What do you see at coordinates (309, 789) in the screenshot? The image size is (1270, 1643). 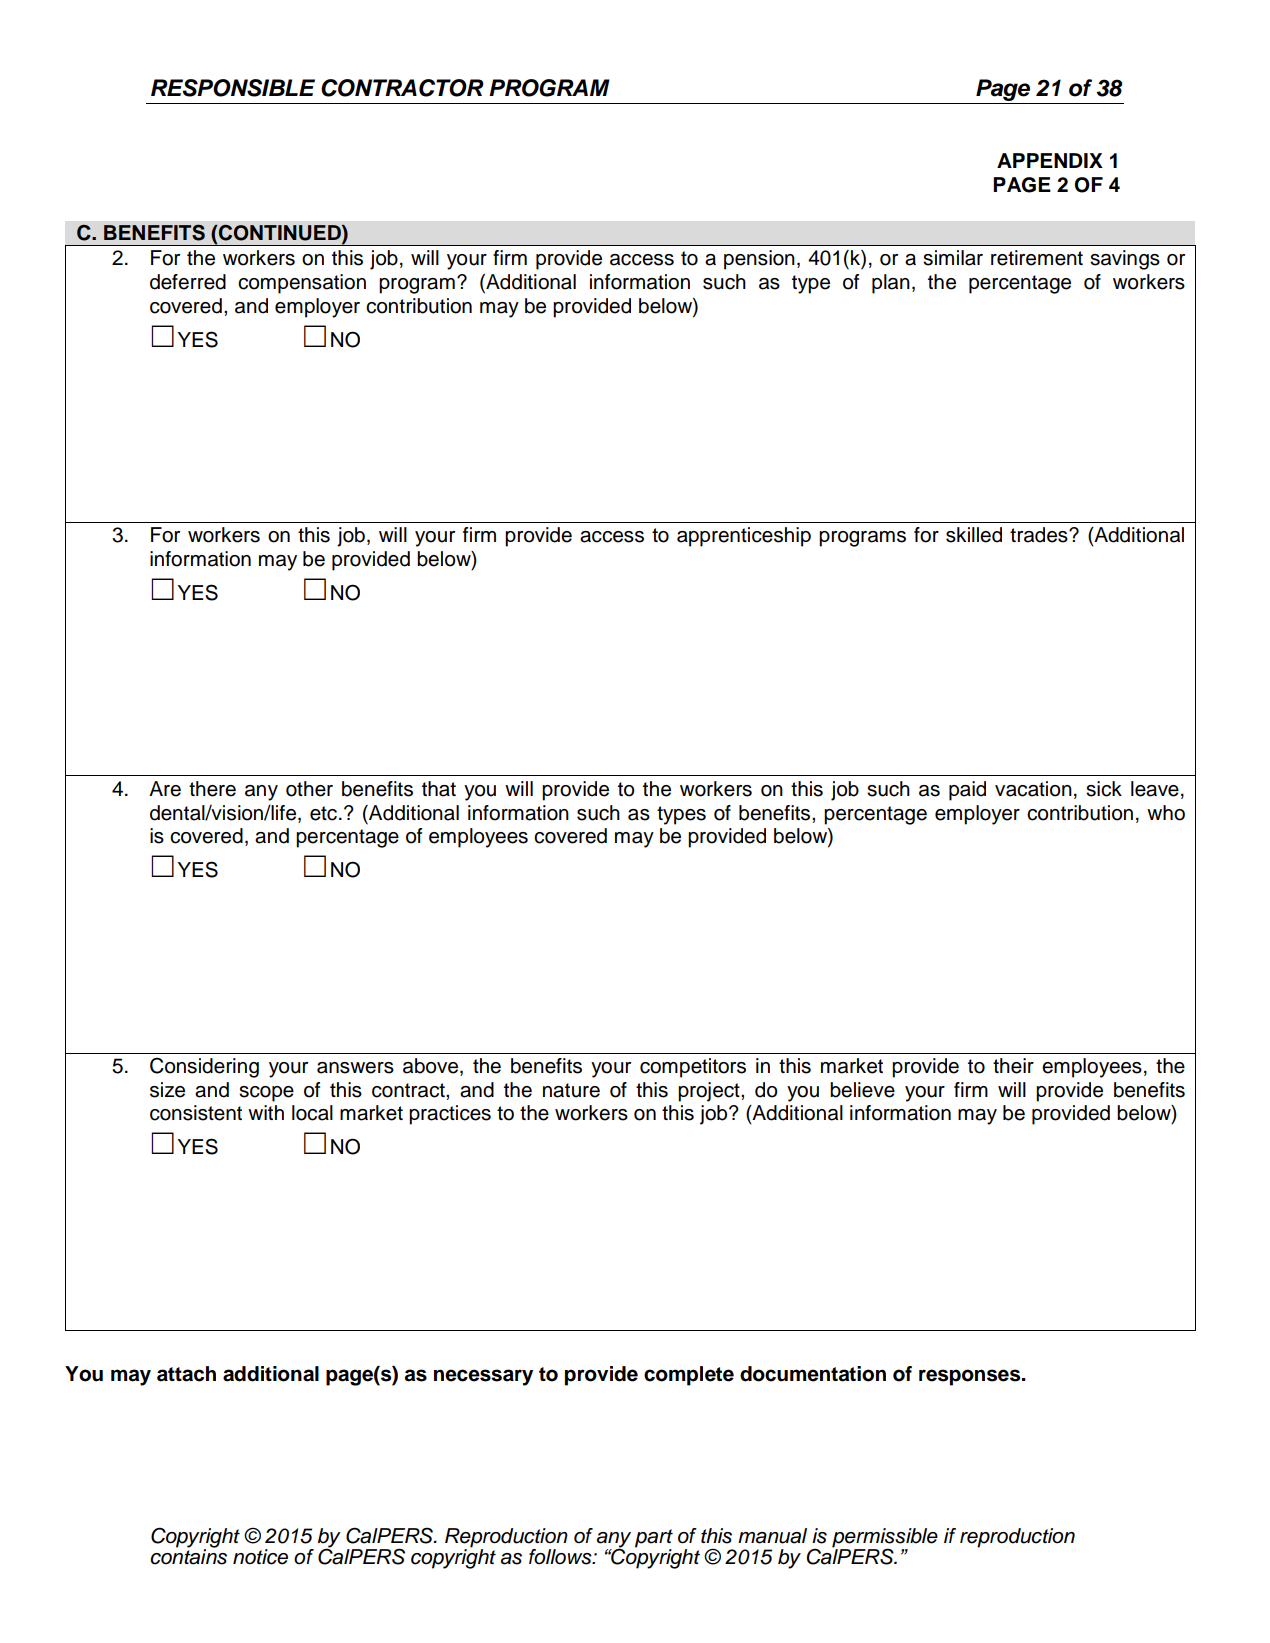 I see `other` at bounding box center [309, 789].
